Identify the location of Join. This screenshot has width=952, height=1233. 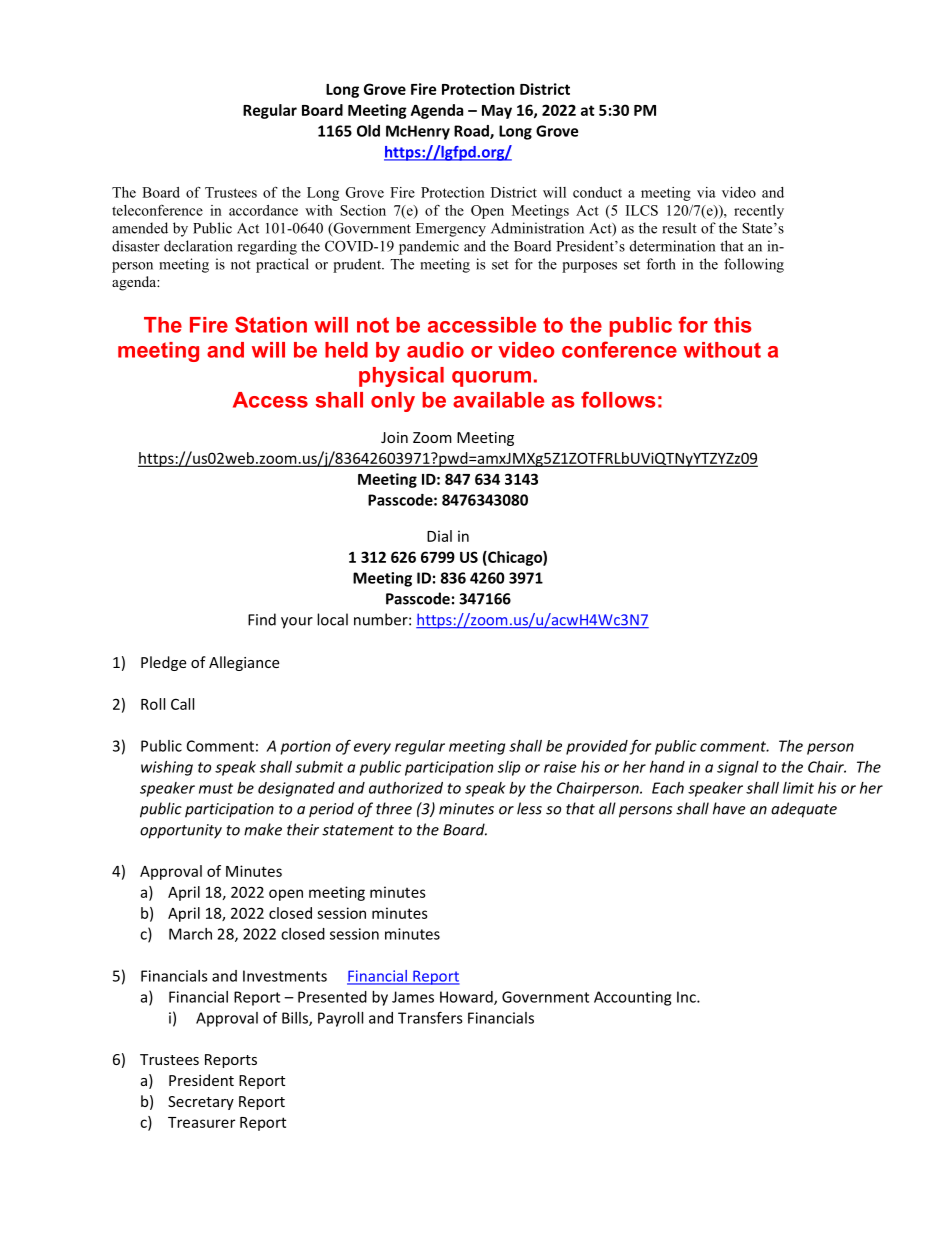
(394, 437).
